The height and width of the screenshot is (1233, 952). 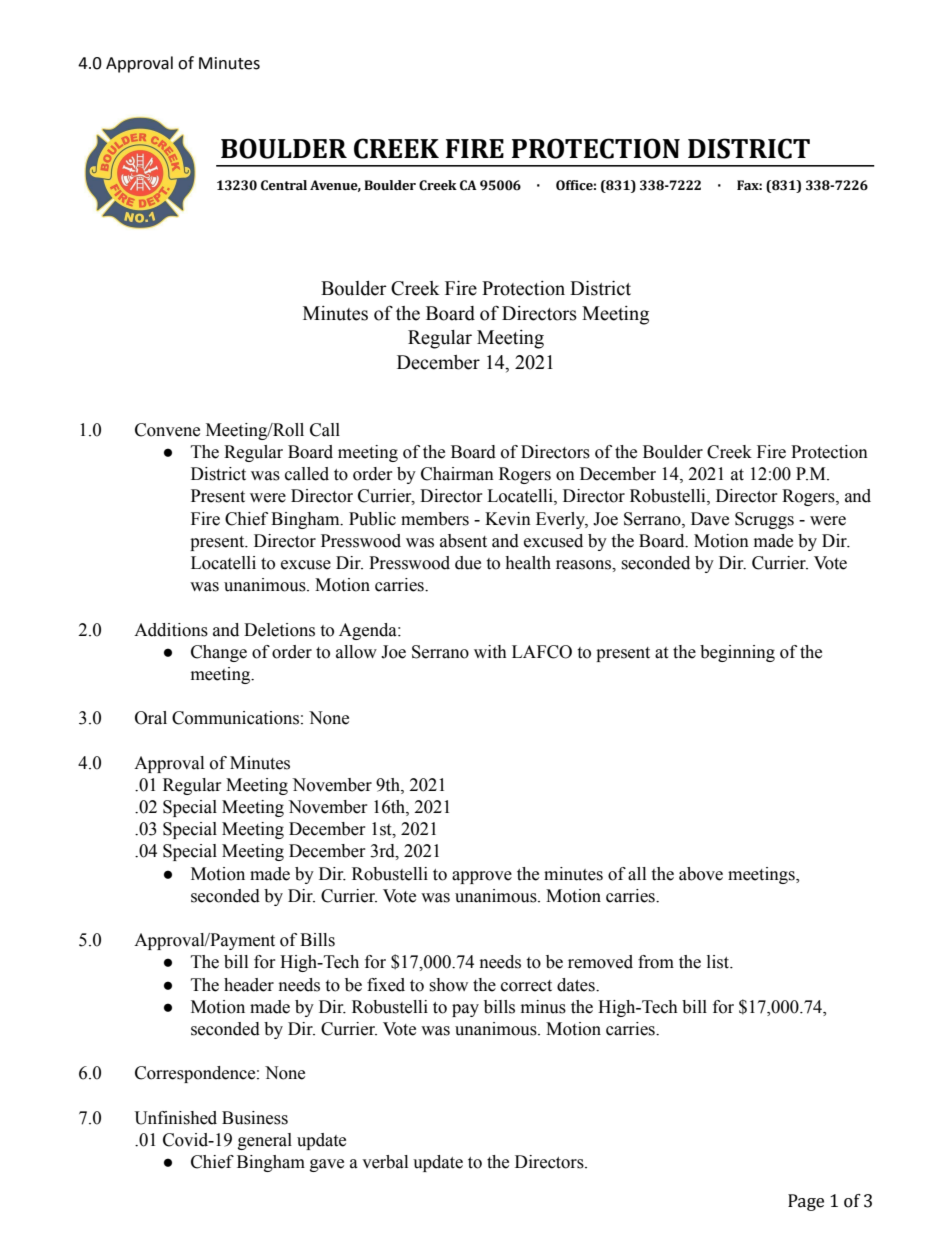 What do you see at coordinates (284, 185) in the screenshot?
I see `Central` at bounding box center [284, 185].
